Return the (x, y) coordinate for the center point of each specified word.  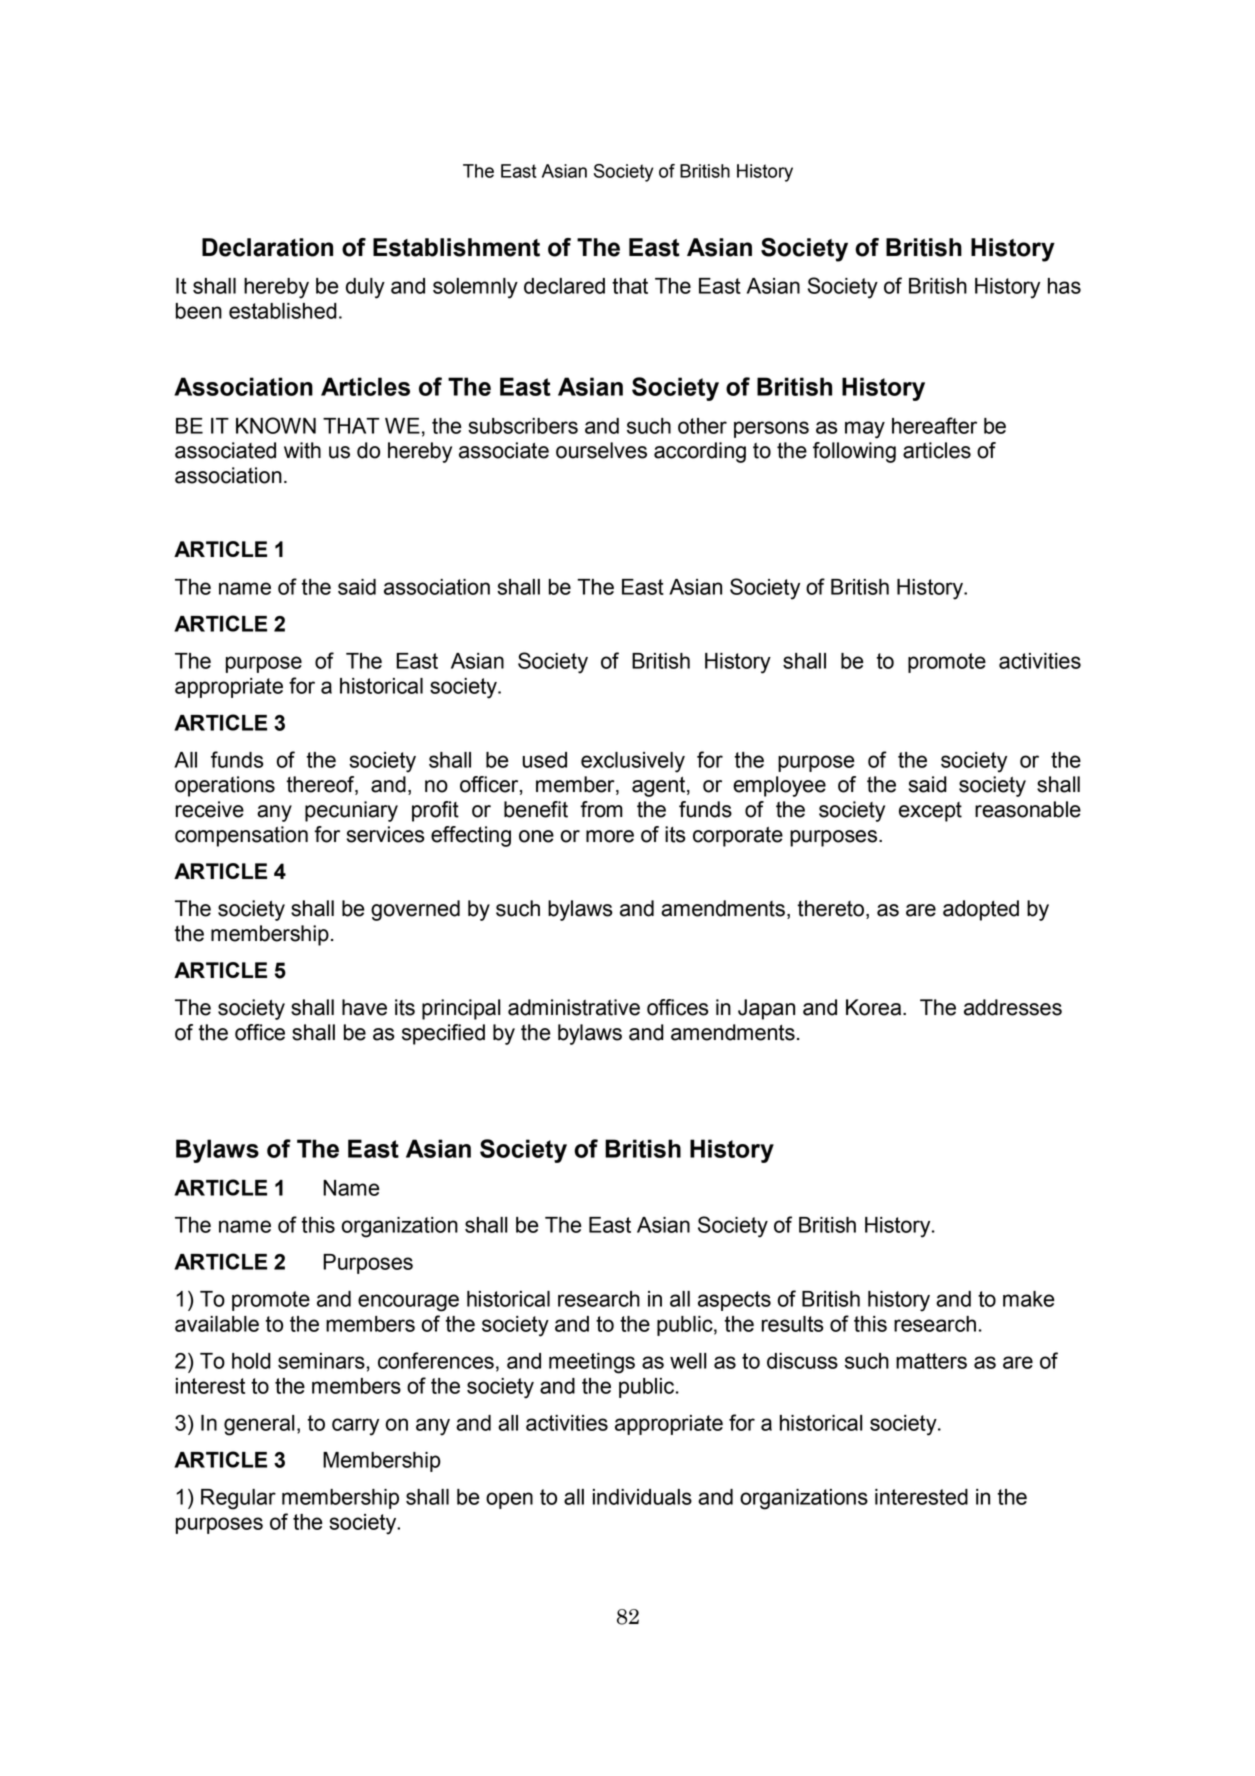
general (259, 1425)
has (1064, 286)
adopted (981, 910)
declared (564, 286)
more (610, 836)
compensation (241, 836)
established (283, 311)
